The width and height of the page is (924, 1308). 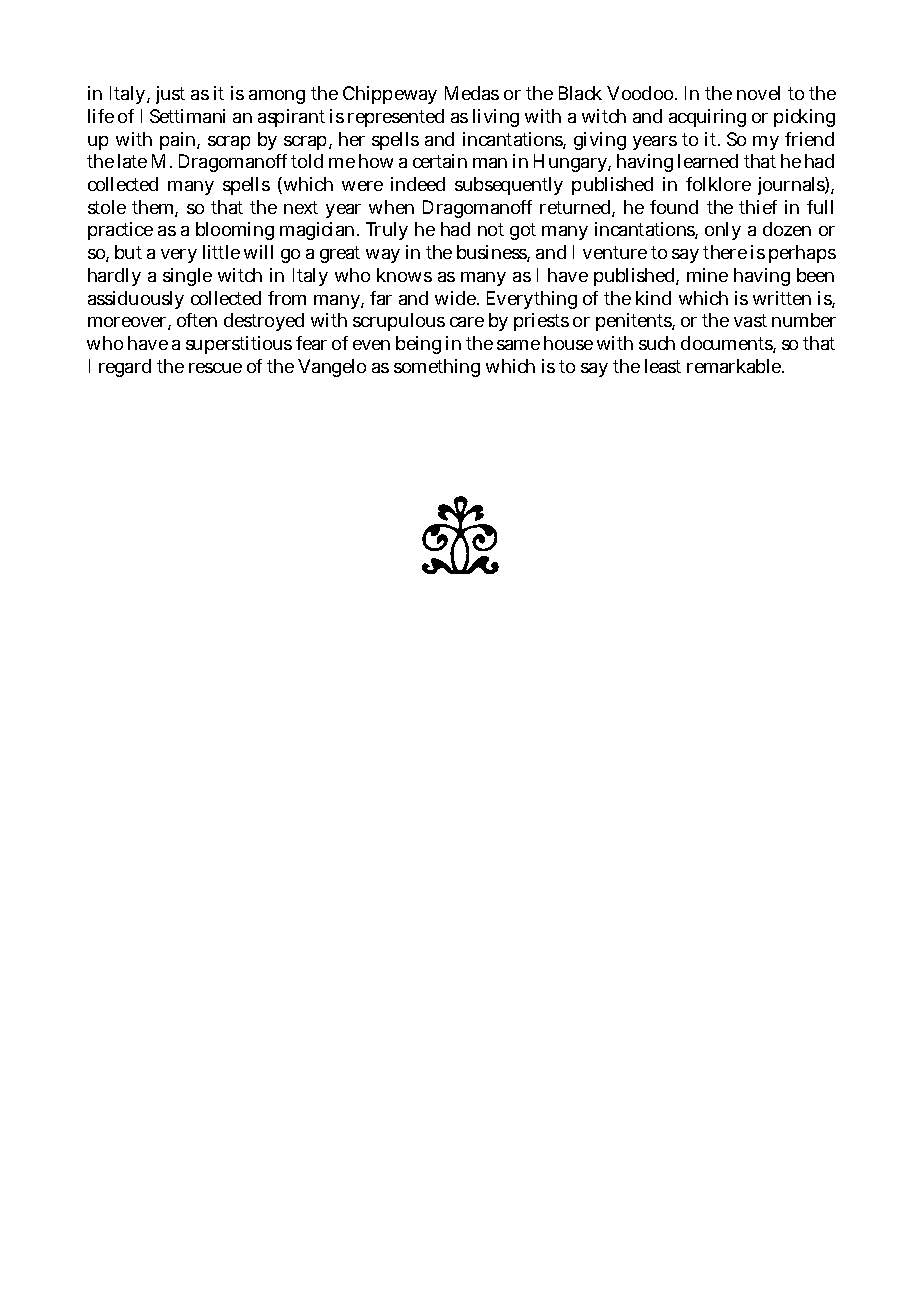 I want to click on novel, so click(x=758, y=93).
